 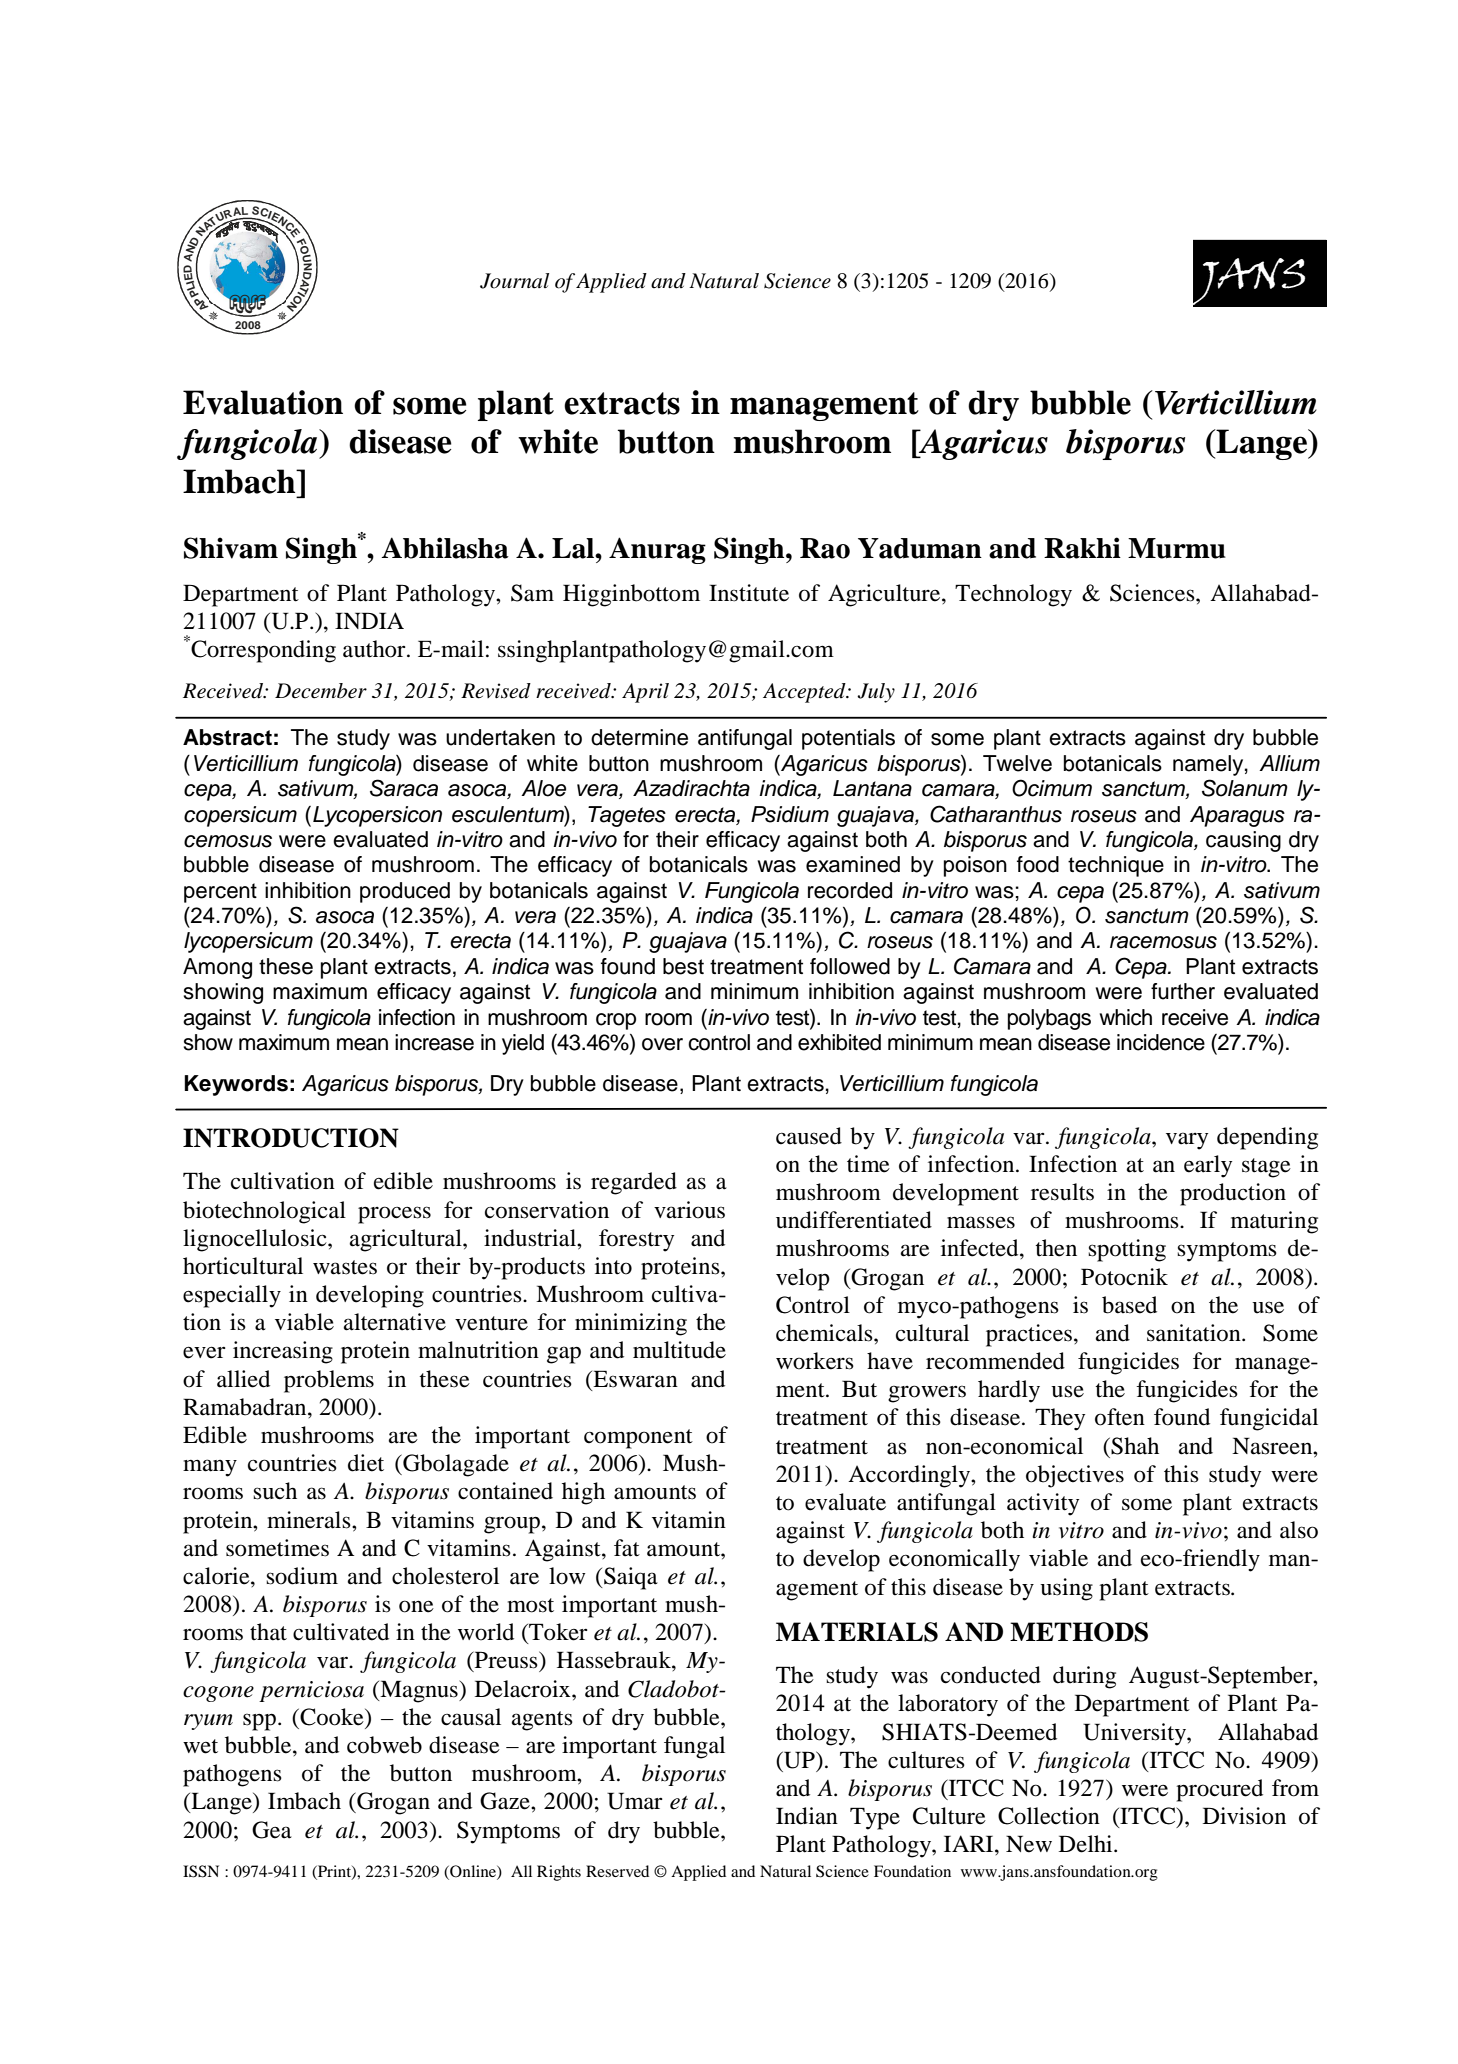 What do you see at coordinates (1129, 1305) in the screenshot?
I see `based` at bounding box center [1129, 1305].
